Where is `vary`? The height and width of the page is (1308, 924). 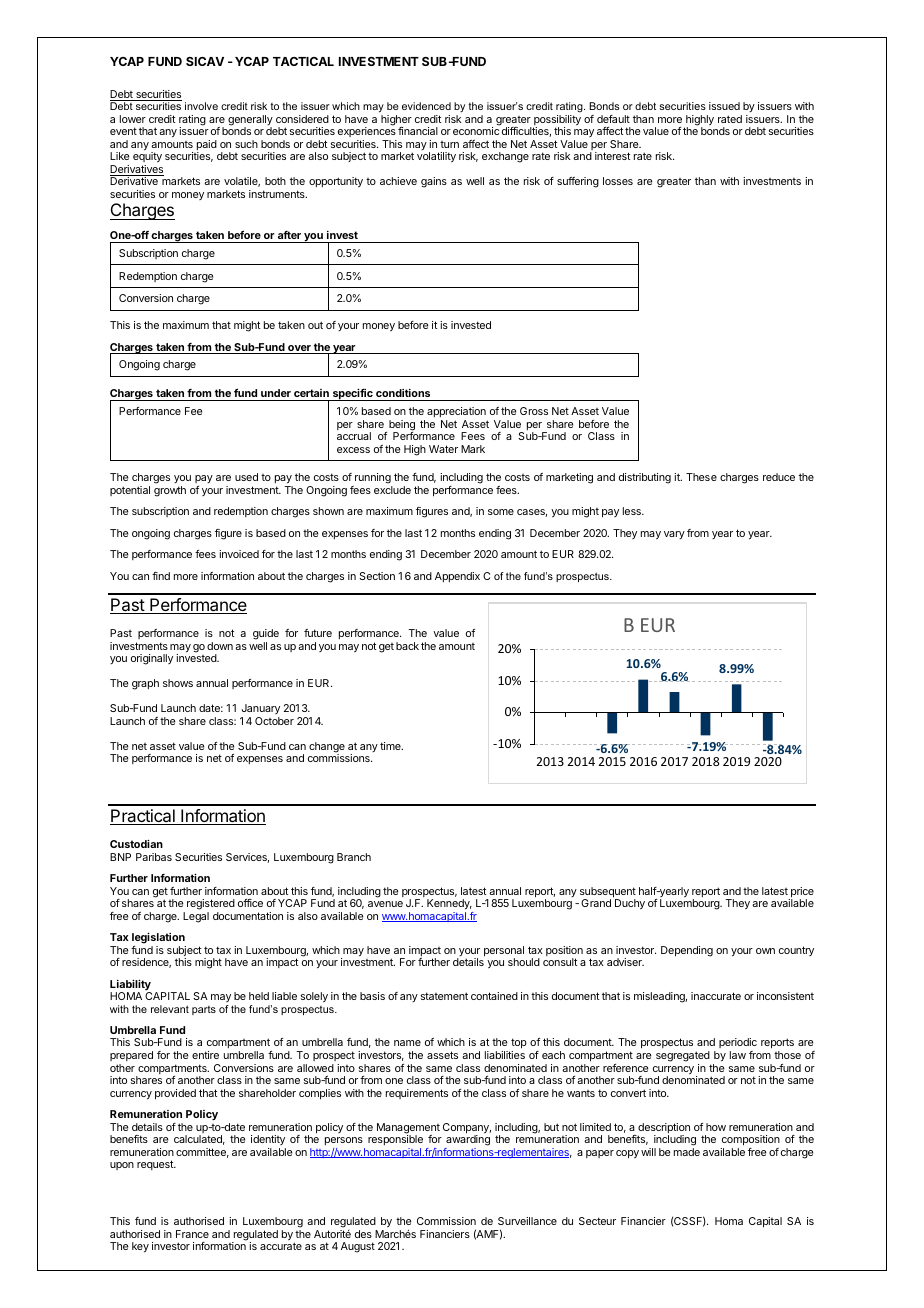
vary is located at coordinates (674, 535).
